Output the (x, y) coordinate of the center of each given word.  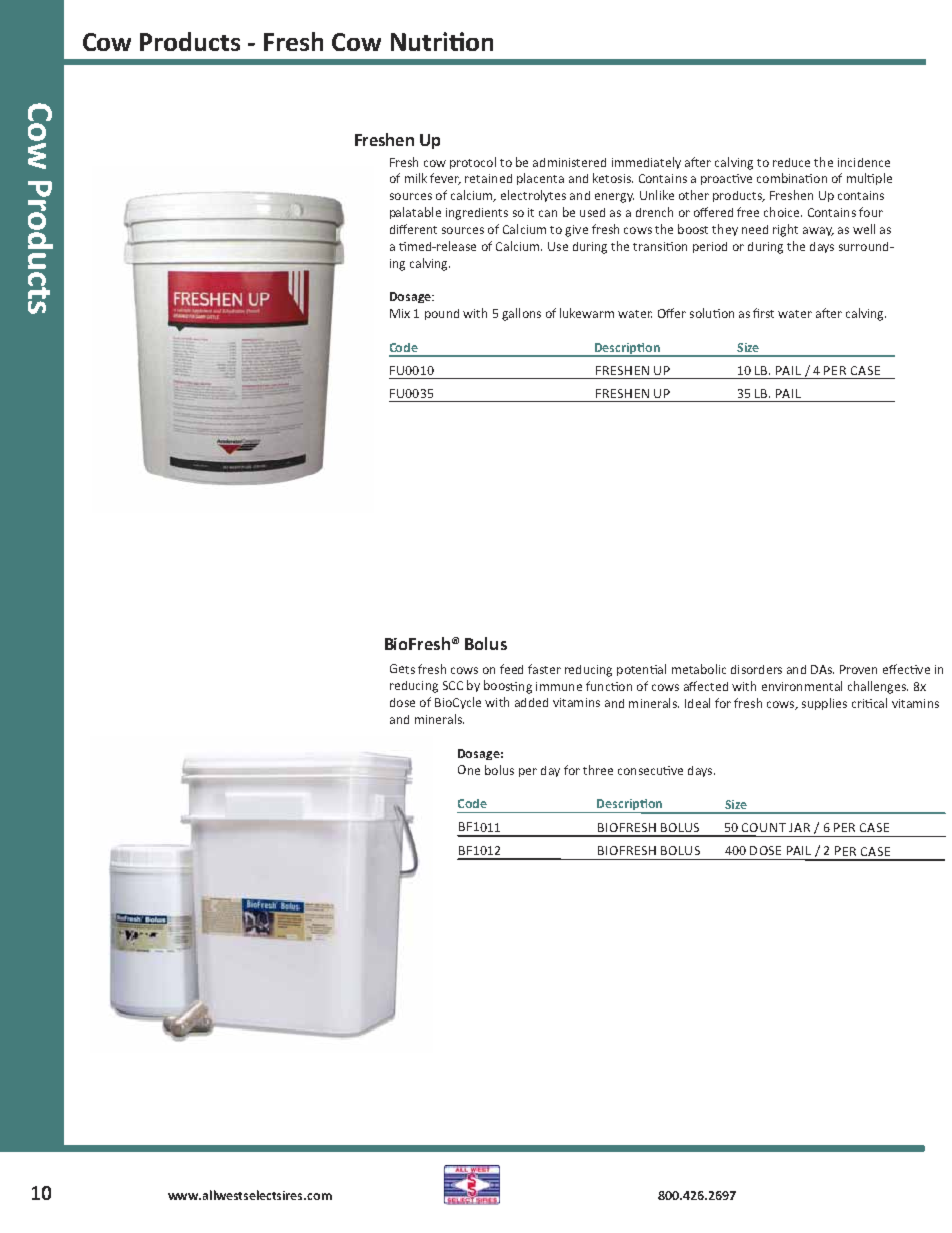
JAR (799, 827)
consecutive (650, 770)
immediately (646, 163)
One (469, 770)
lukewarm (587, 313)
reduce (791, 162)
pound (442, 314)
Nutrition (442, 41)
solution (712, 313)
